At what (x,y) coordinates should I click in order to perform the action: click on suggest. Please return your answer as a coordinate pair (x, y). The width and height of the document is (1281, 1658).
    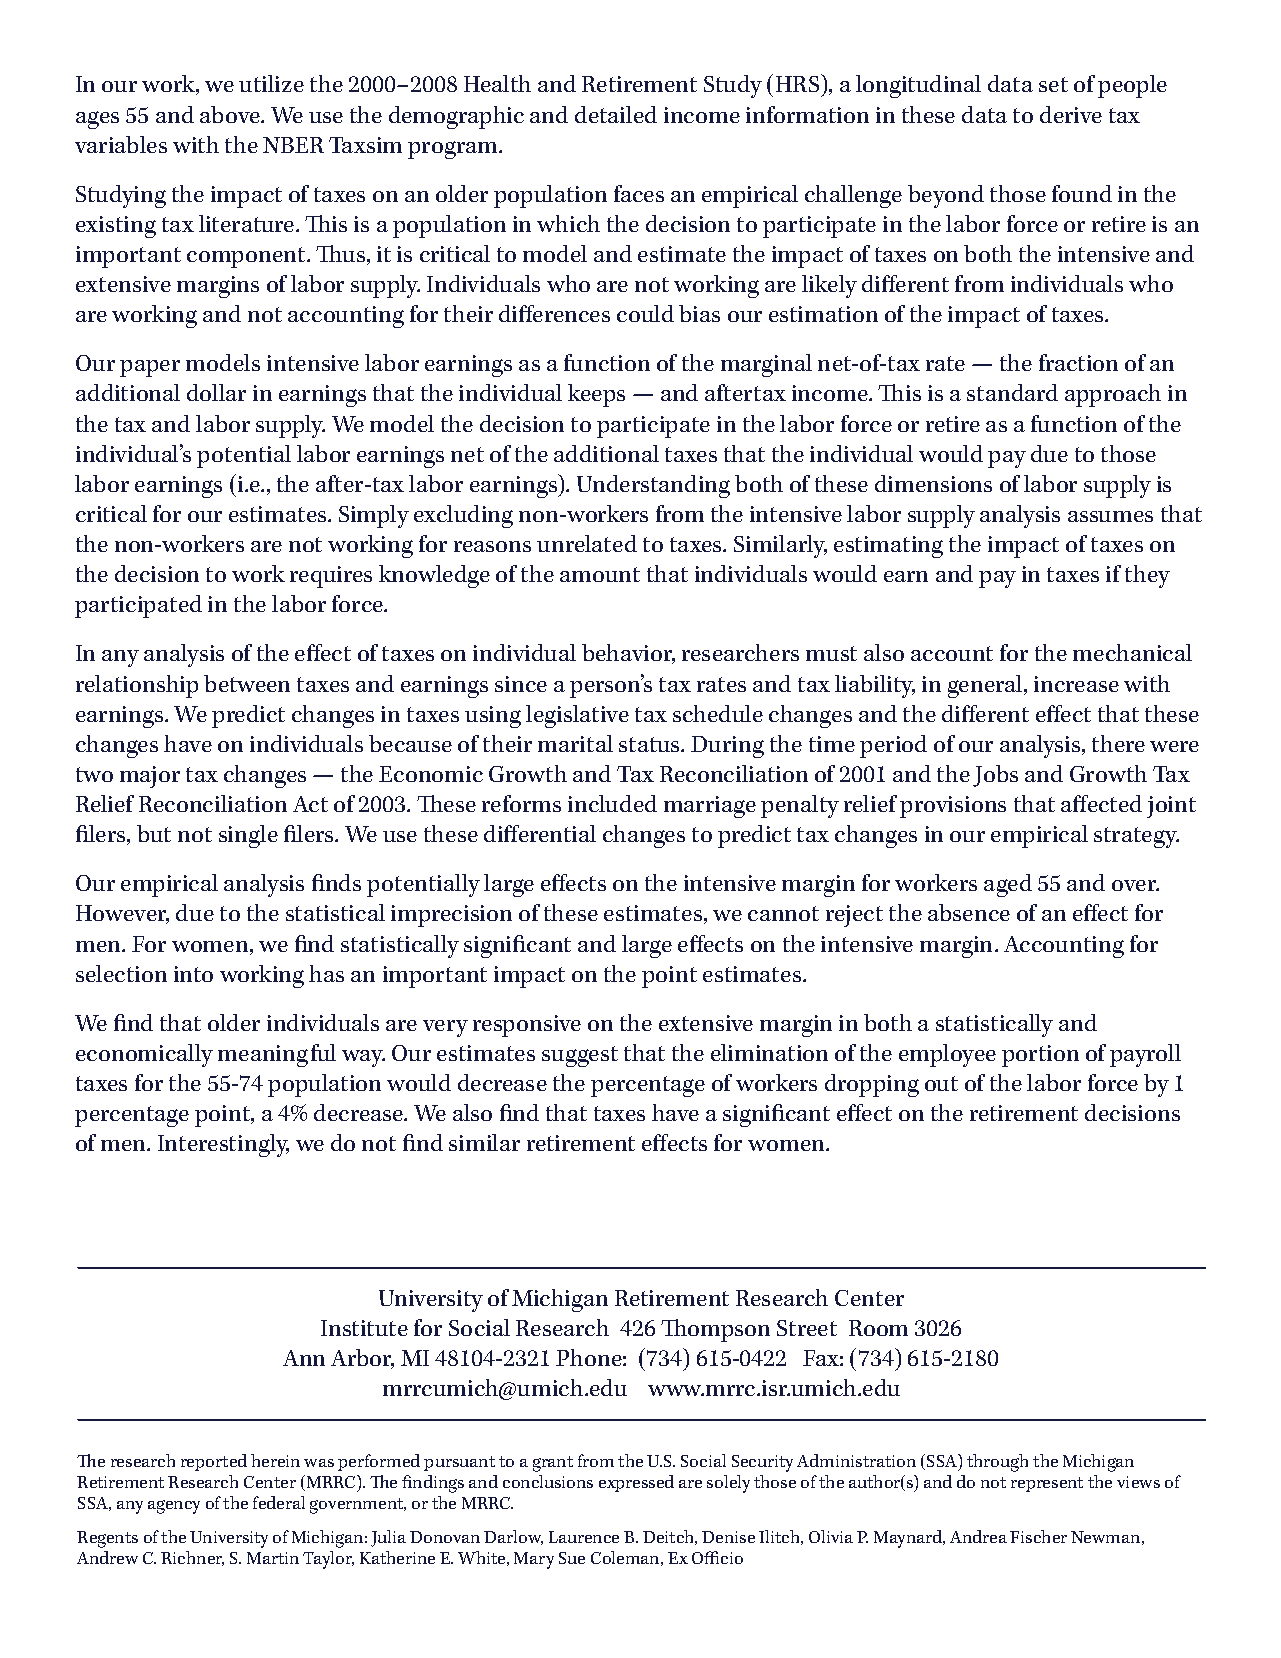
    Looking at the image, I should click on (580, 1056).
